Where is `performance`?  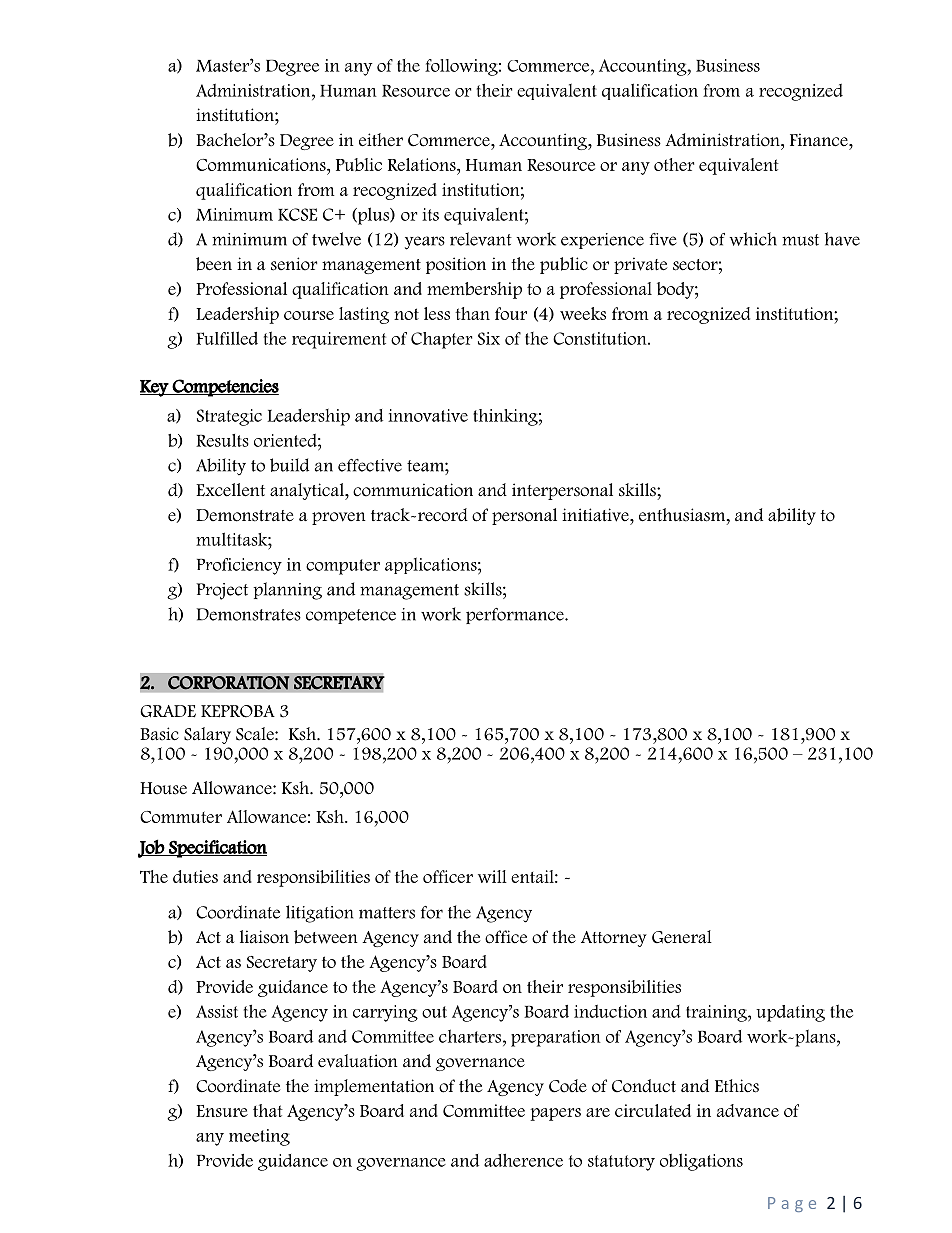 performance is located at coordinates (516, 616).
